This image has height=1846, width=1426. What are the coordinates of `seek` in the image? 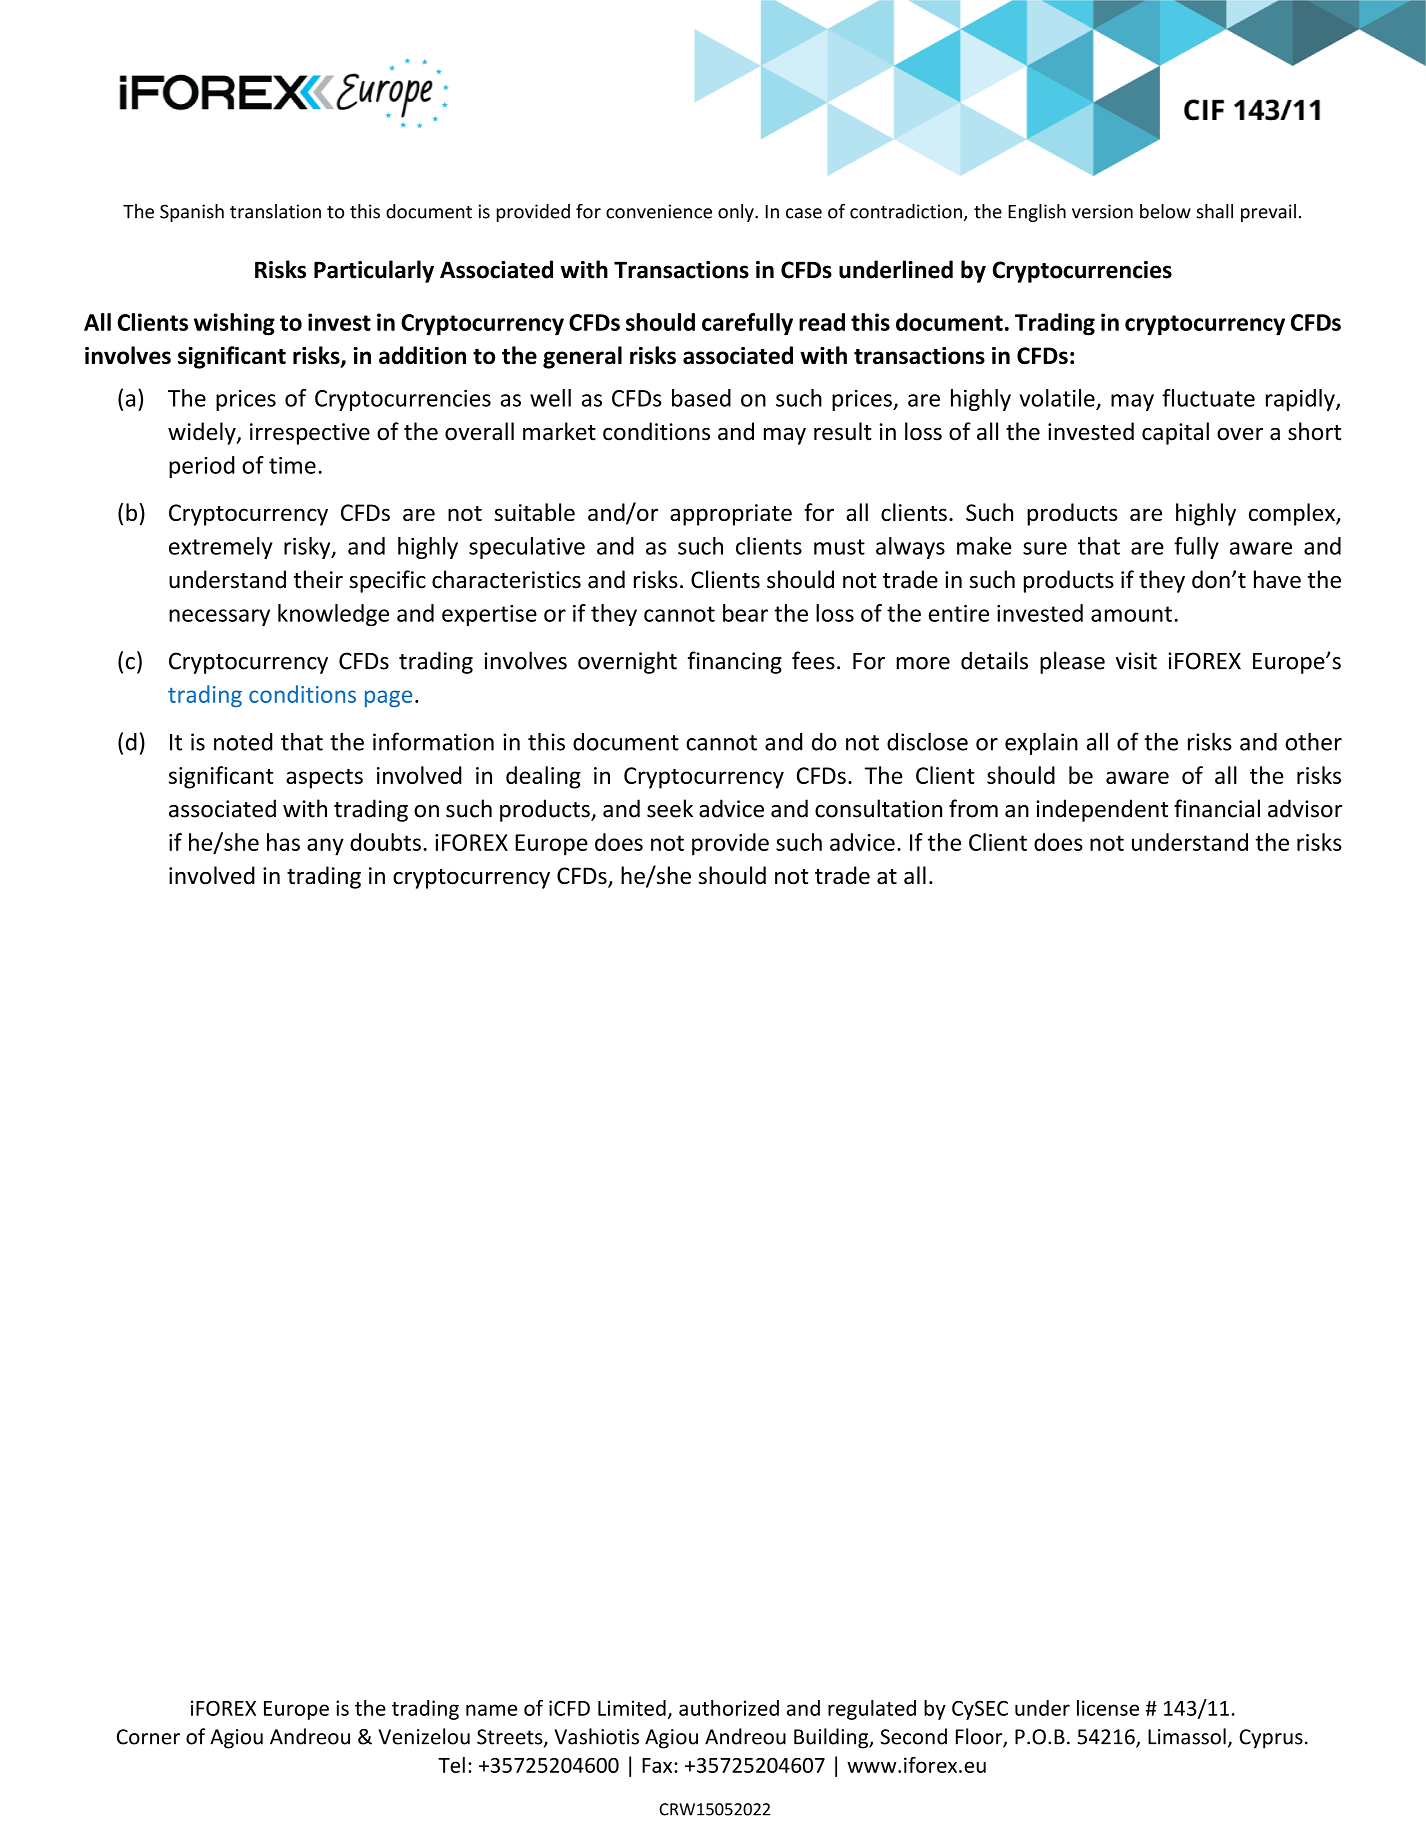 It's located at (670, 808).
